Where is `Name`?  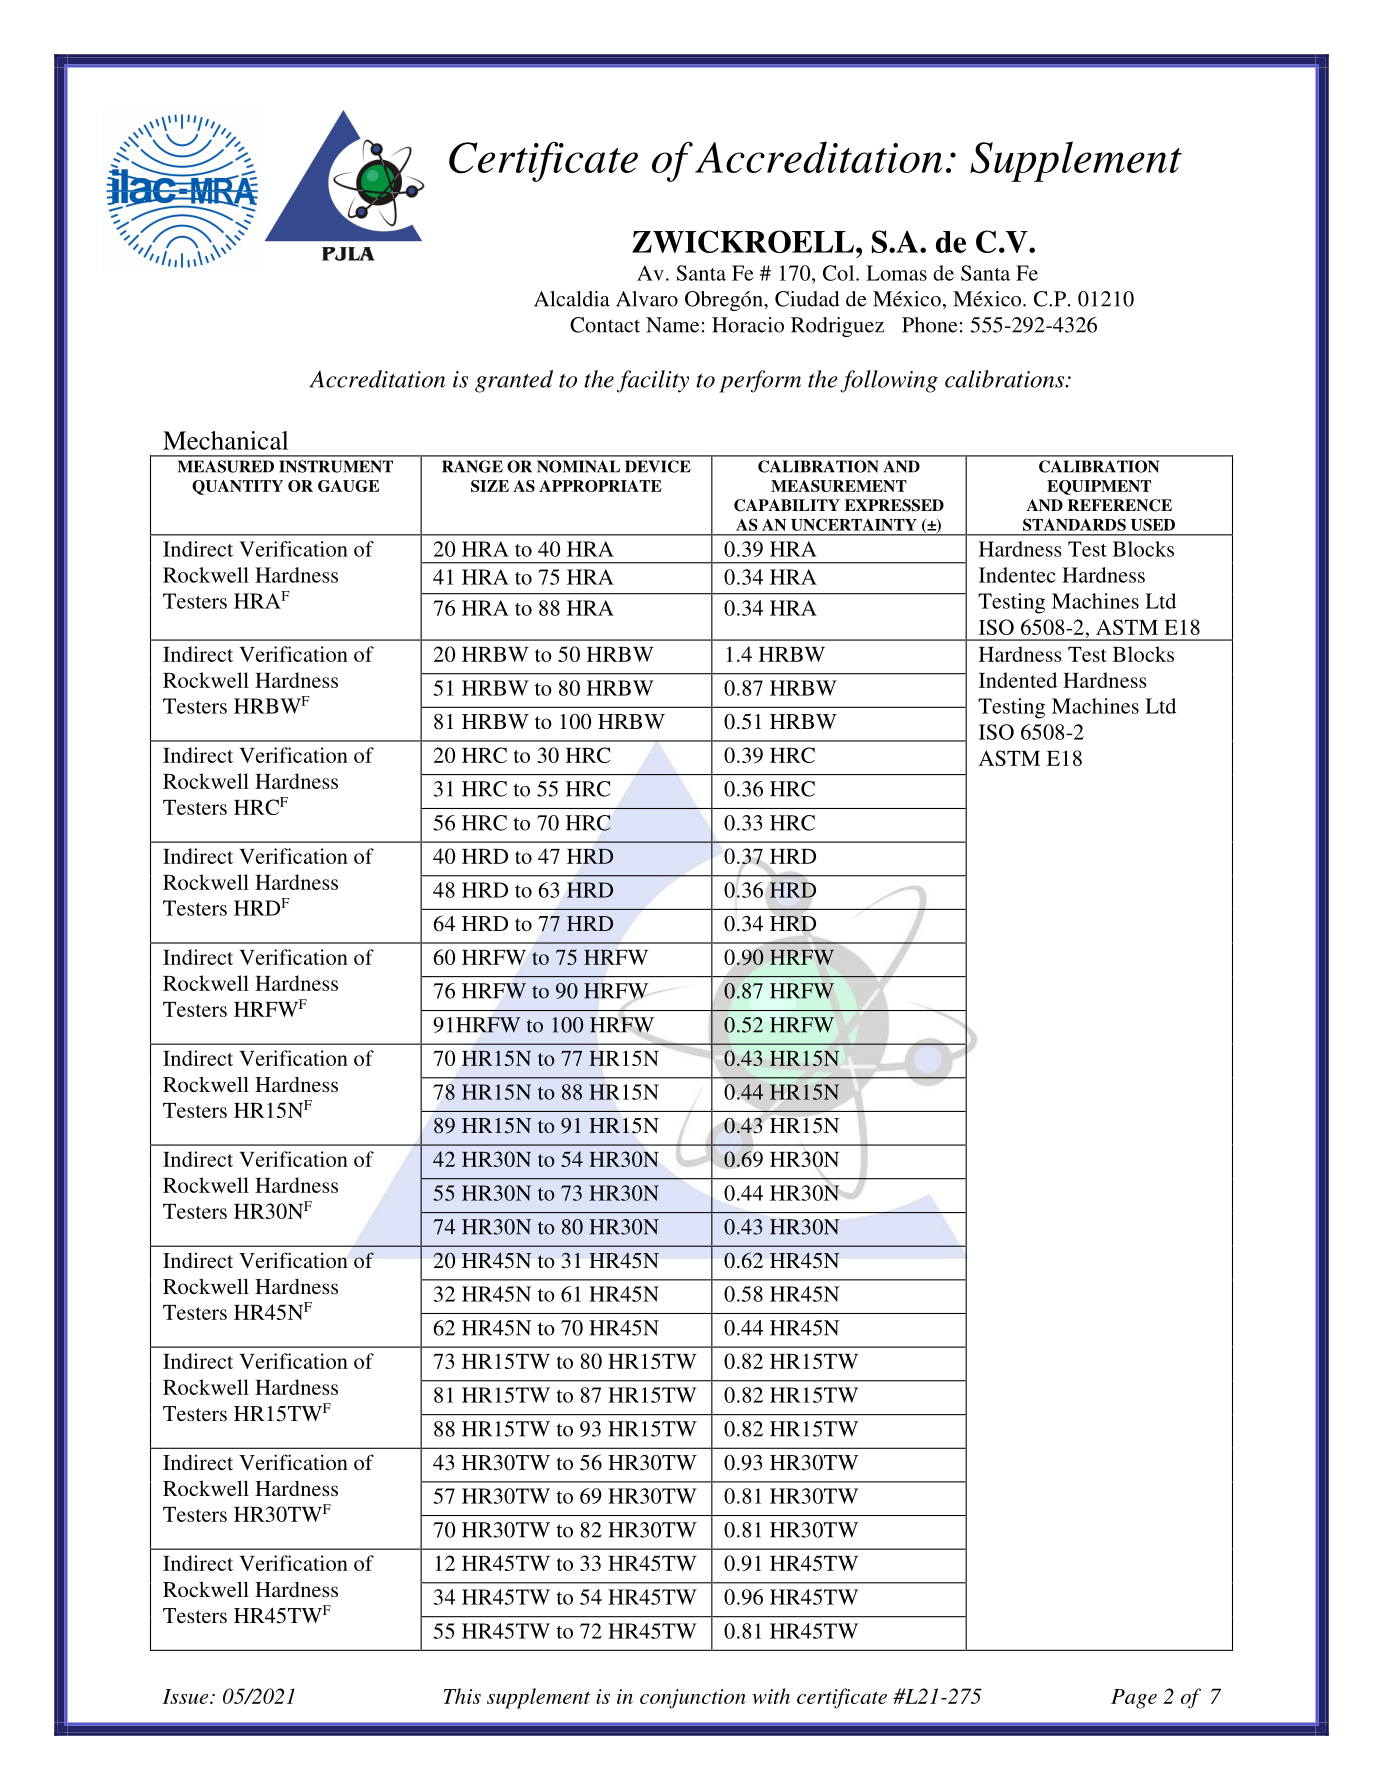
Name is located at coordinates (672, 325).
